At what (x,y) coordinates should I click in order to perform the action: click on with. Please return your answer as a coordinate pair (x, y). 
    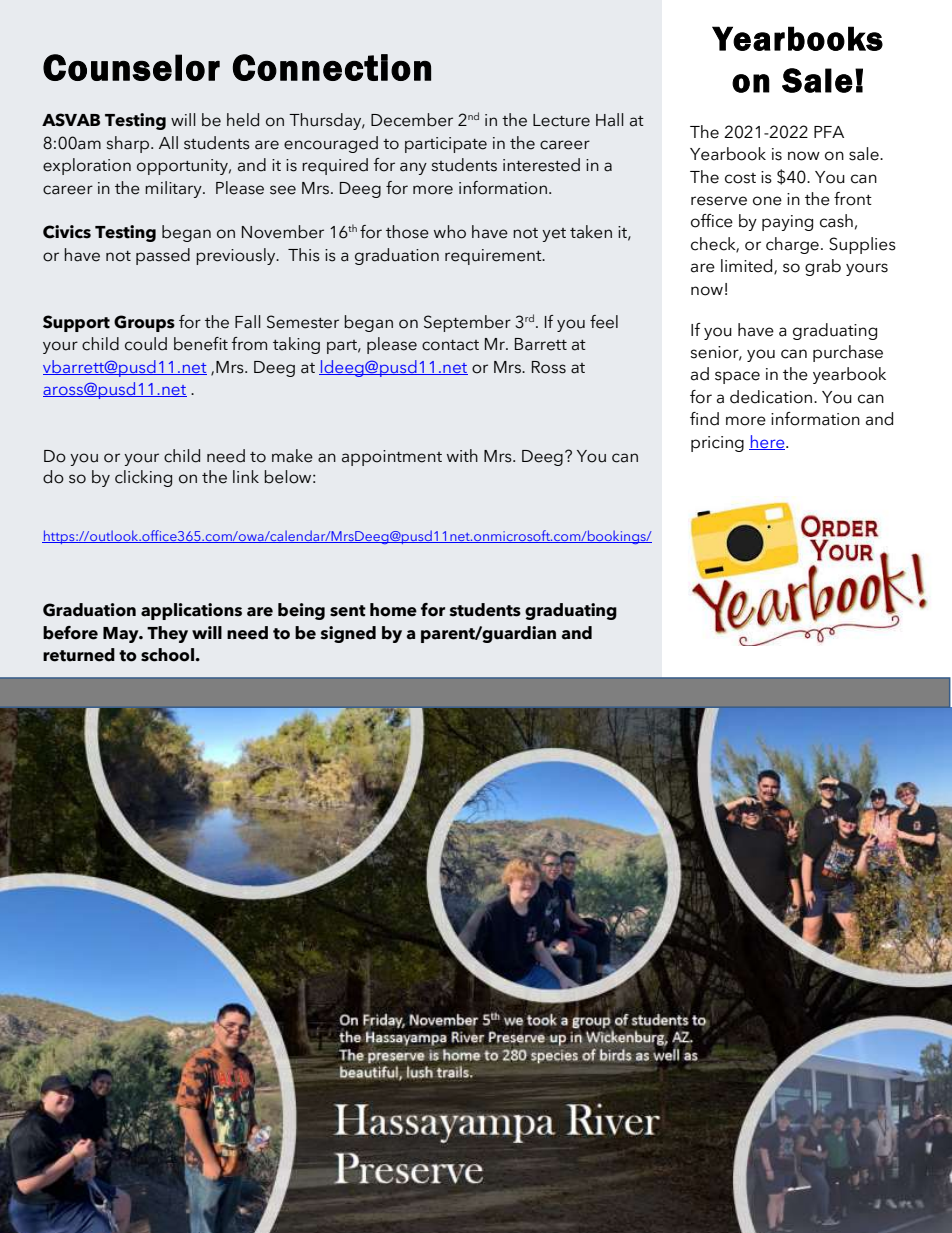
    Looking at the image, I should click on (462, 455).
